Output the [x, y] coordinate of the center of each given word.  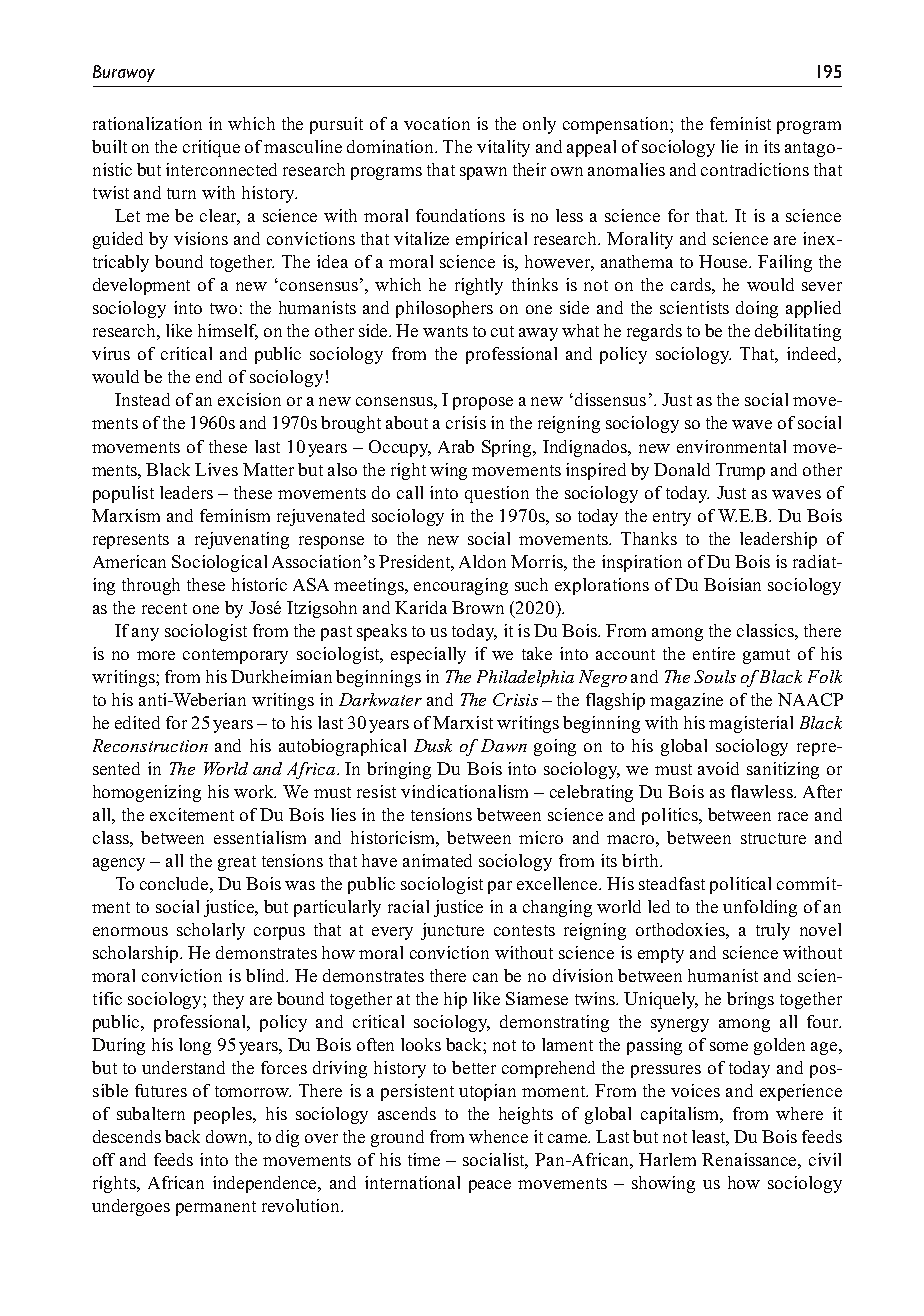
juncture [452, 931]
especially [428, 655]
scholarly [211, 931]
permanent [216, 1208]
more [156, 655]
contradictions [755, 169]
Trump [740, 471]
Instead [142, 399]
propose [483, 403]
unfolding [760, 908]
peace [490, 1186]
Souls [715, 676]
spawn [483, 173]
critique [211, 148]
